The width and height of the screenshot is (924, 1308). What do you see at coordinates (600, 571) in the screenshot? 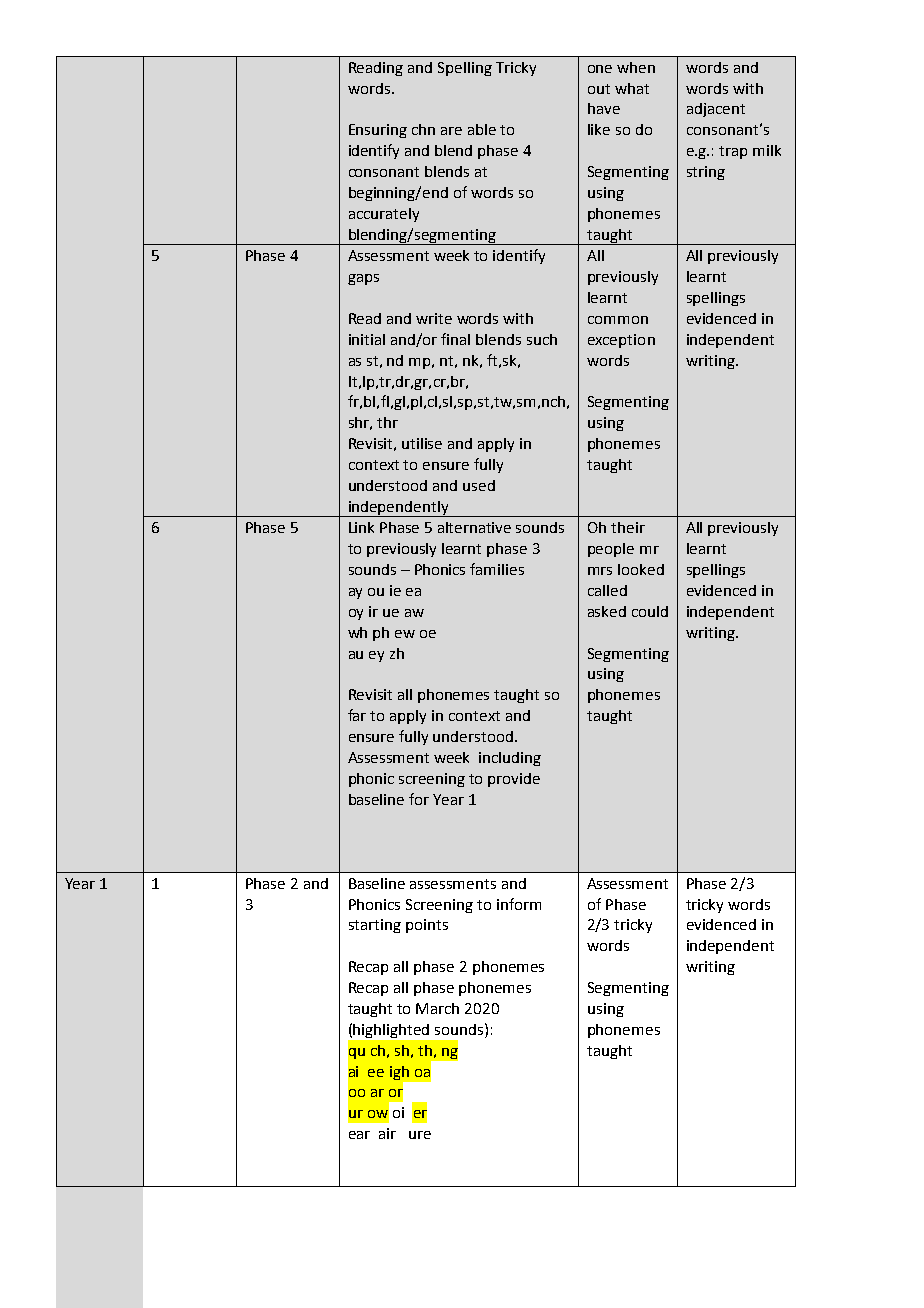
I see `mrs` at bounding box center [600, 571].
